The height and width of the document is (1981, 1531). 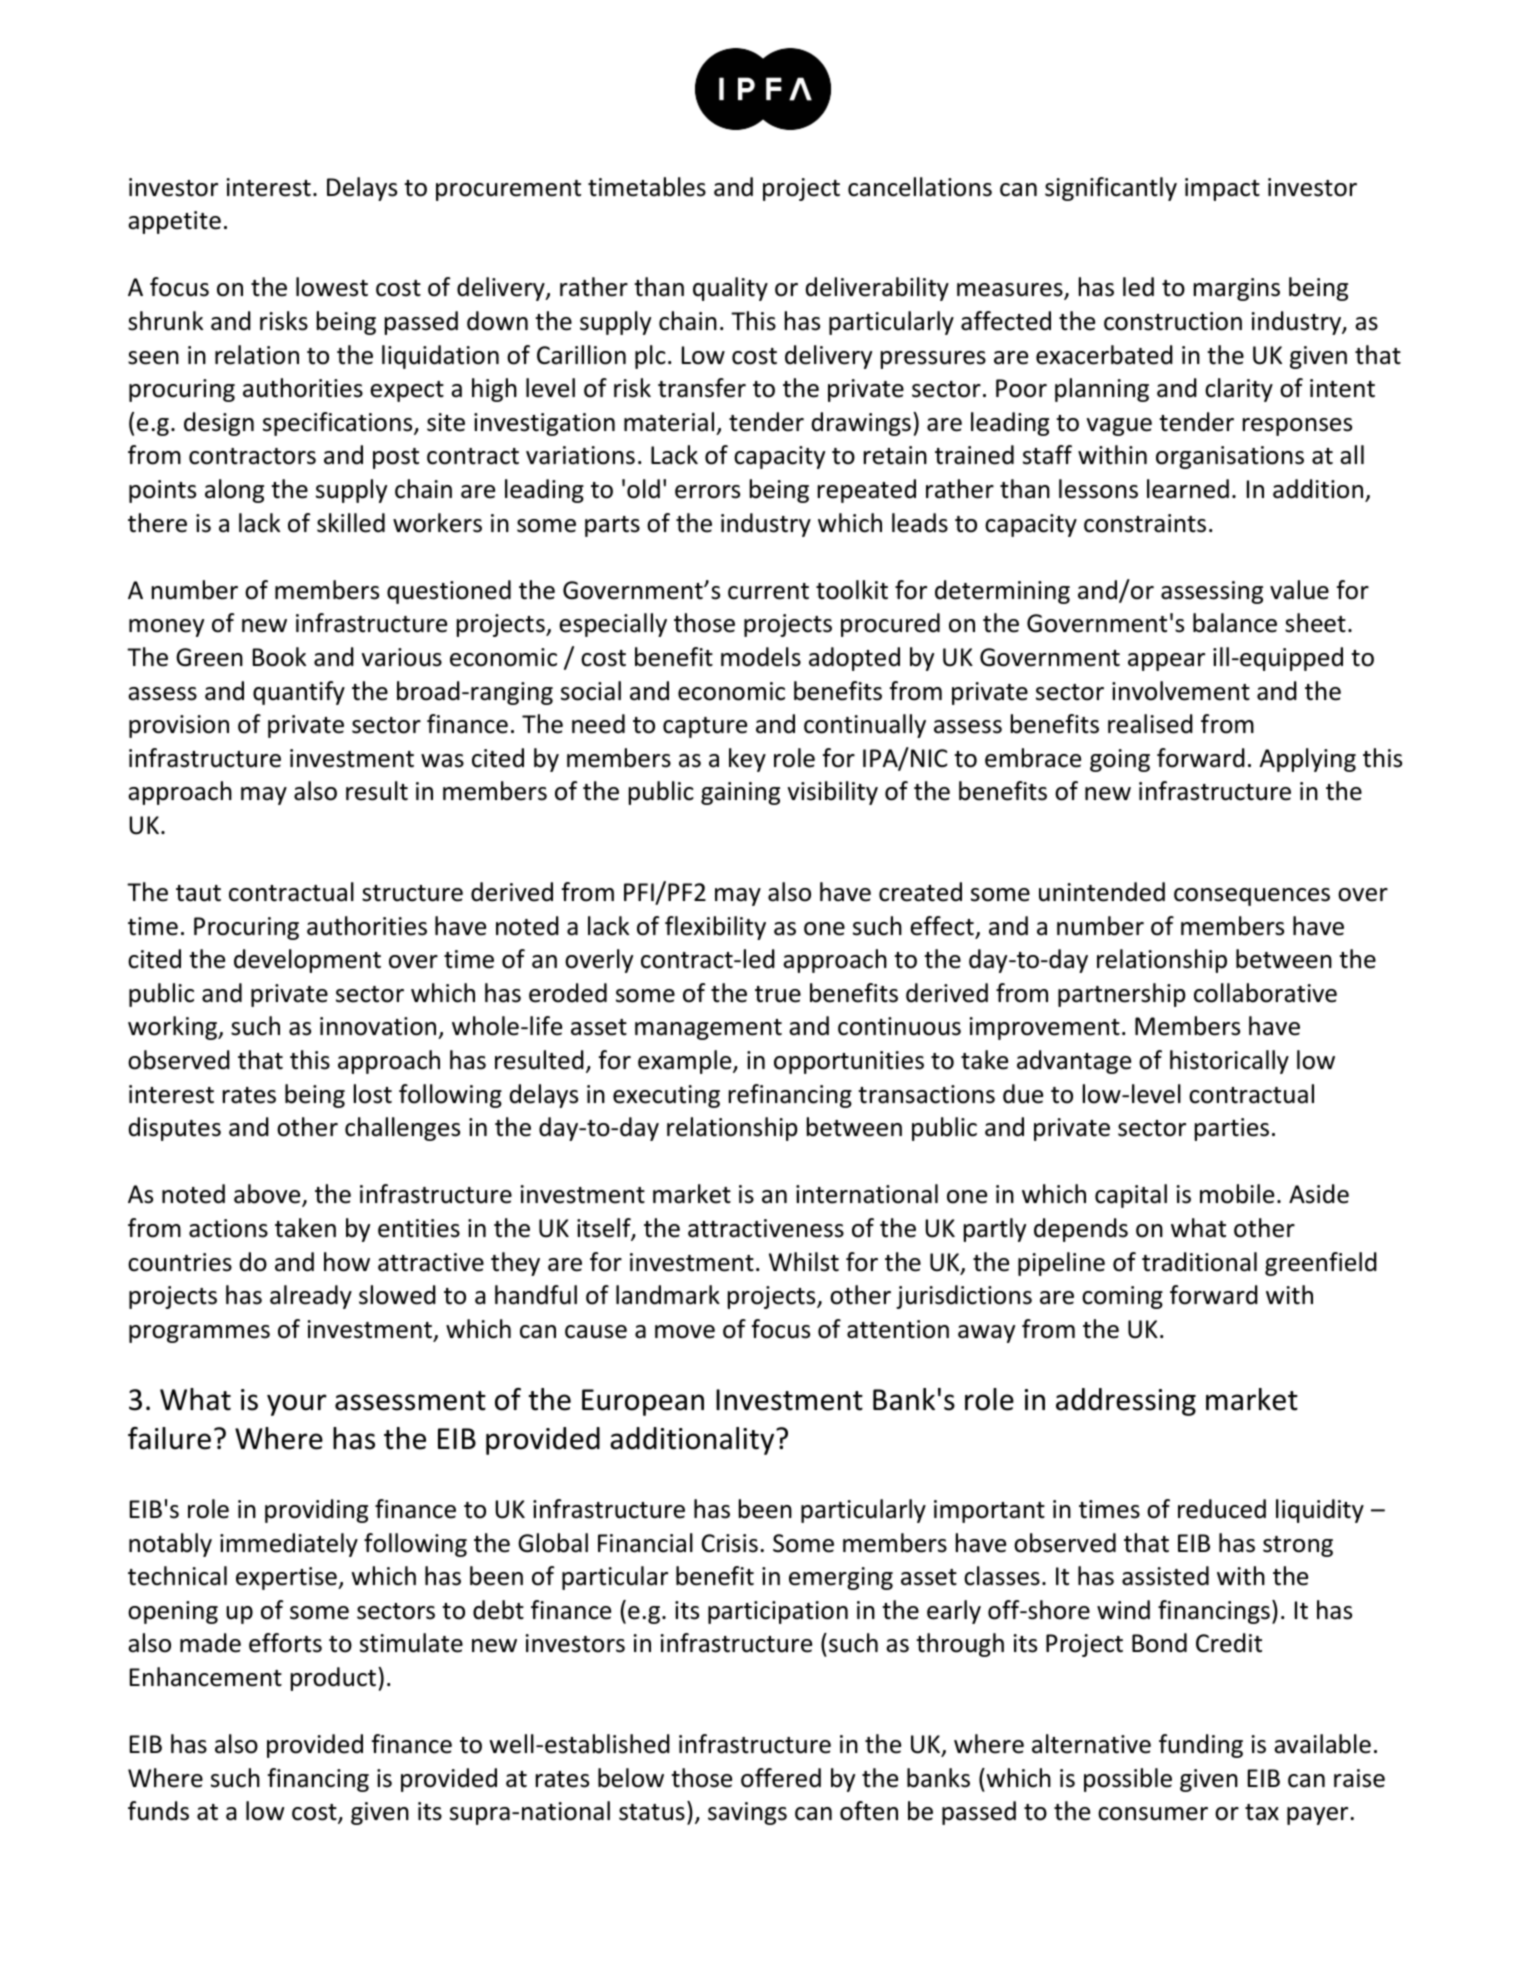 I want to click on product, so click(x=335, y=1679).
